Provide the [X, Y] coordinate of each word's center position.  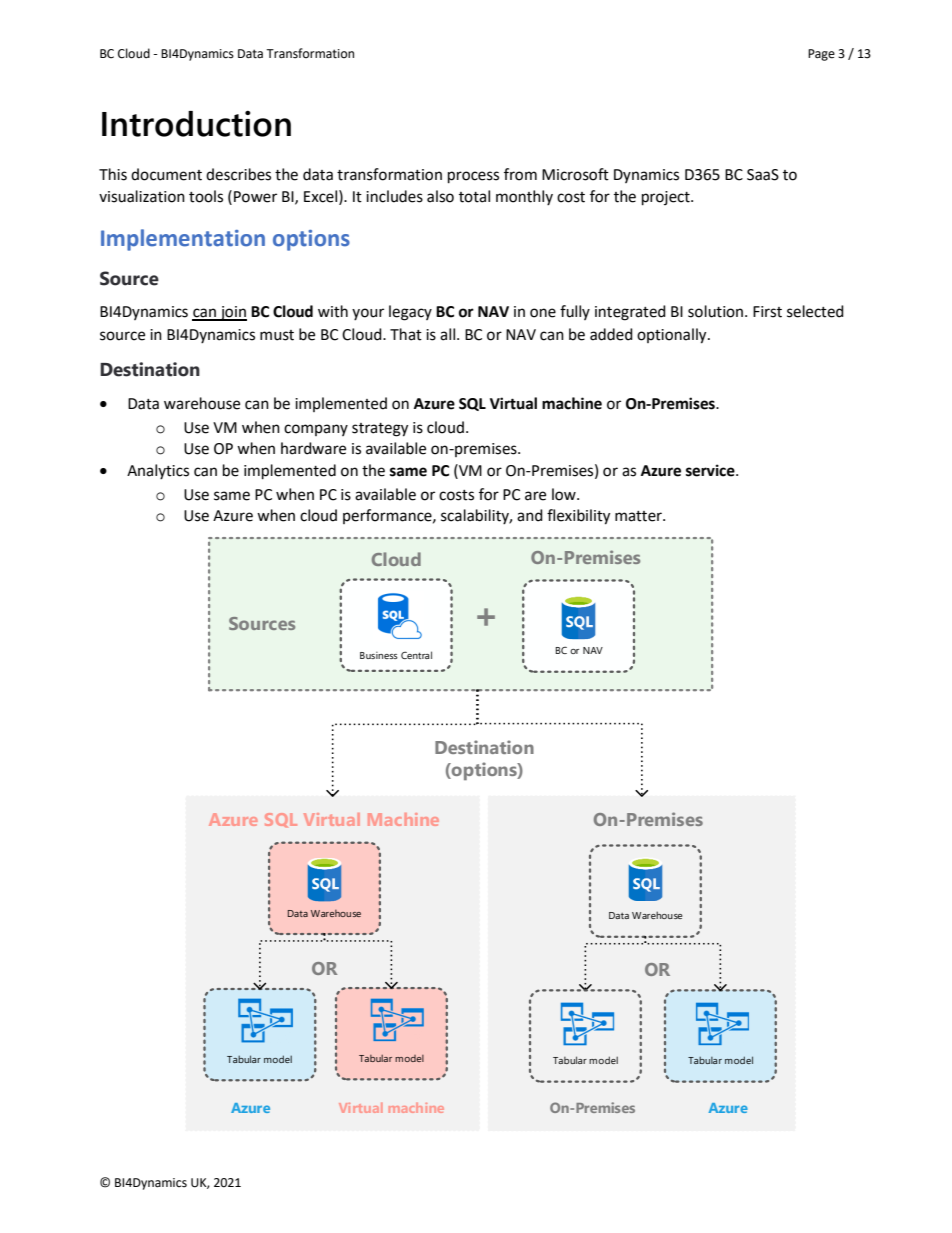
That [406, 334]
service [711, 470]
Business [379, 655]
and [530, 515]
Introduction [196, 124]
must [277, 335]
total [474, 196]
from [520, 174]
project [667, 198]
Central [416, 655]
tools [206, 196]
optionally [673, 336]
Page [821, 55]
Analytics [158, 471]
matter [639, 516]
